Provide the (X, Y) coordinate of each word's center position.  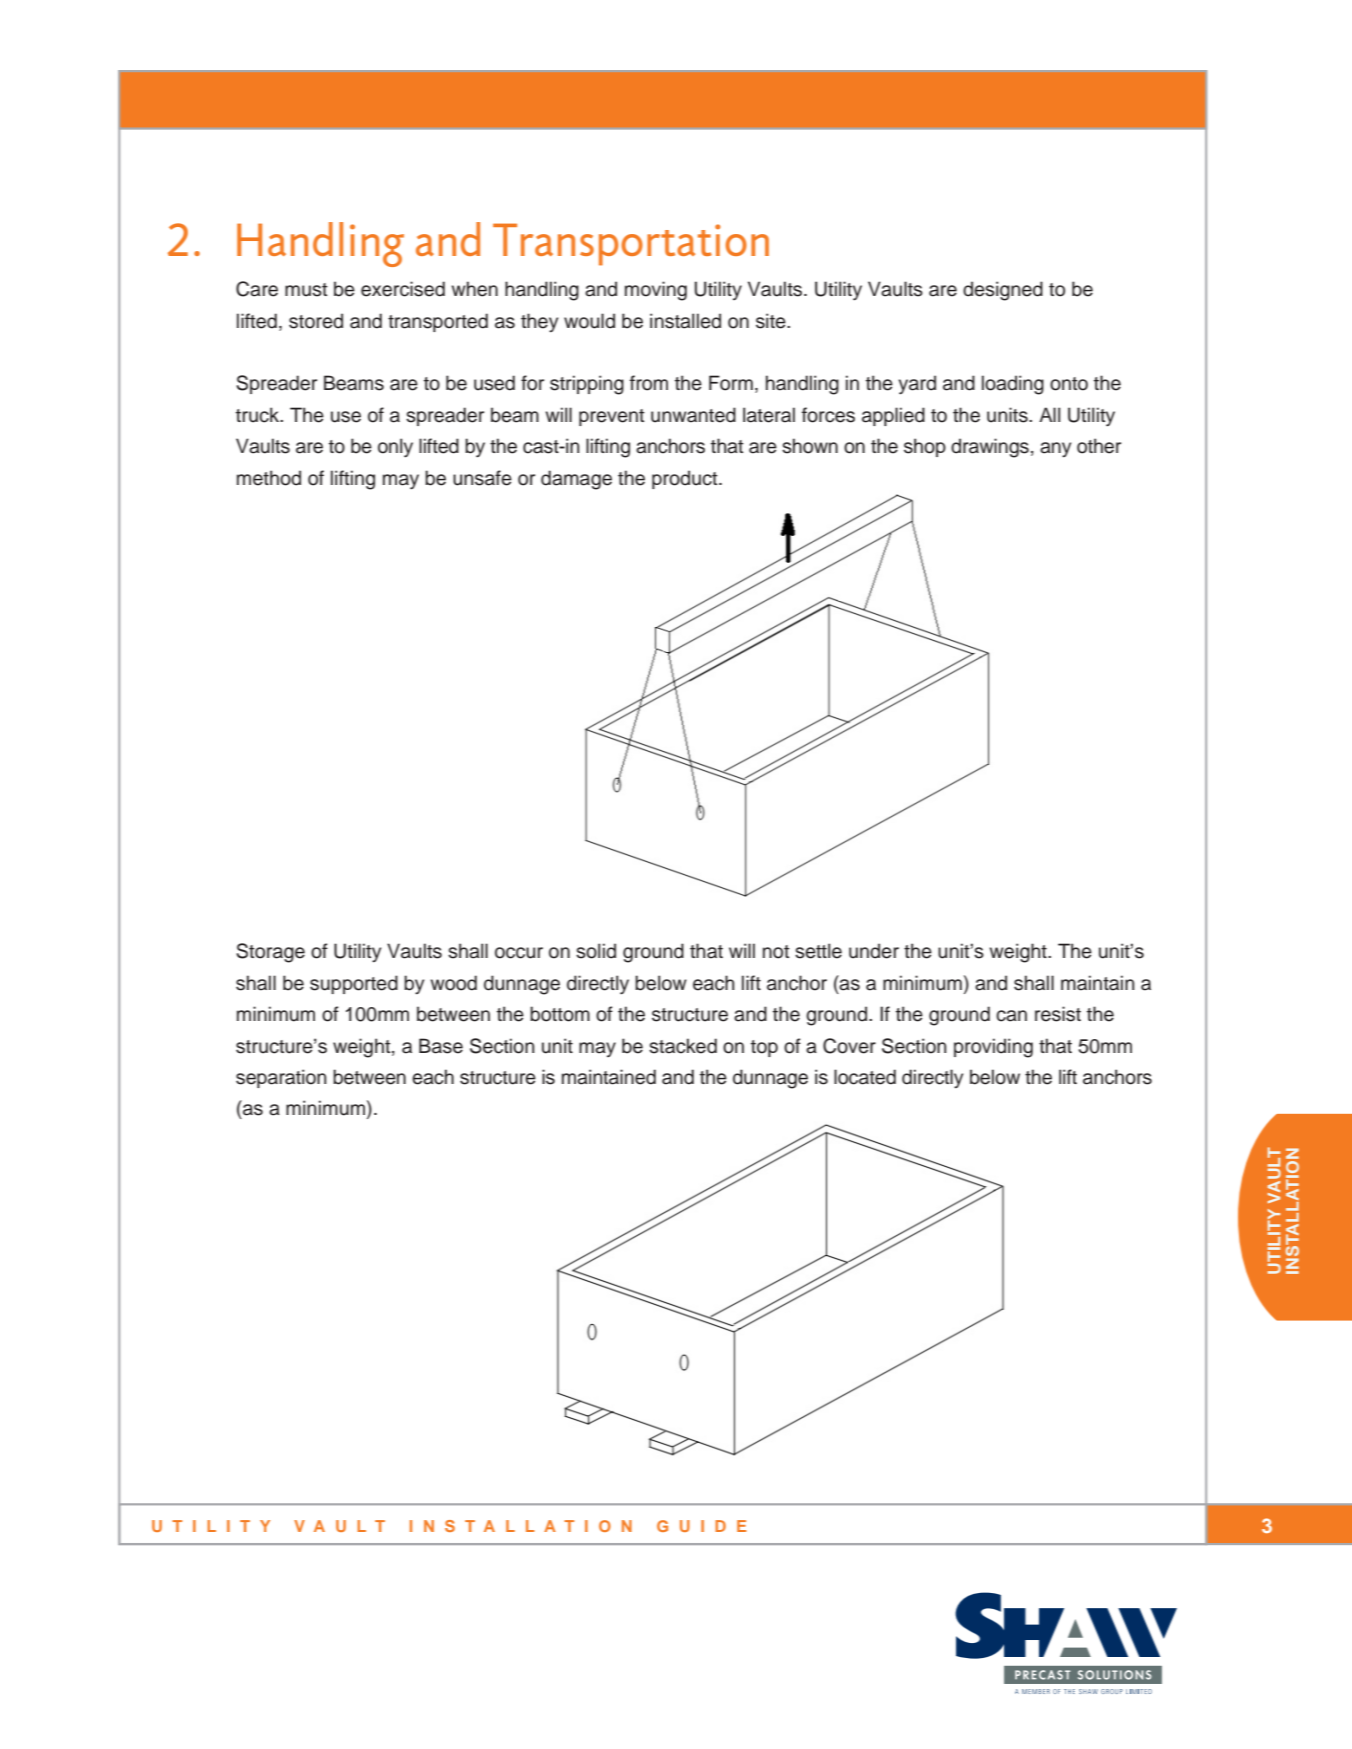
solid (596, 951)
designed (1003, 291)
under (874, 951)
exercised (403, 289)
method (269, 478)
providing (993, 1048)
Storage (270, 953)
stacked (683, 1046)
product (686, 479)
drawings (990, 448)
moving (656, 291)
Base (441, 1046)
